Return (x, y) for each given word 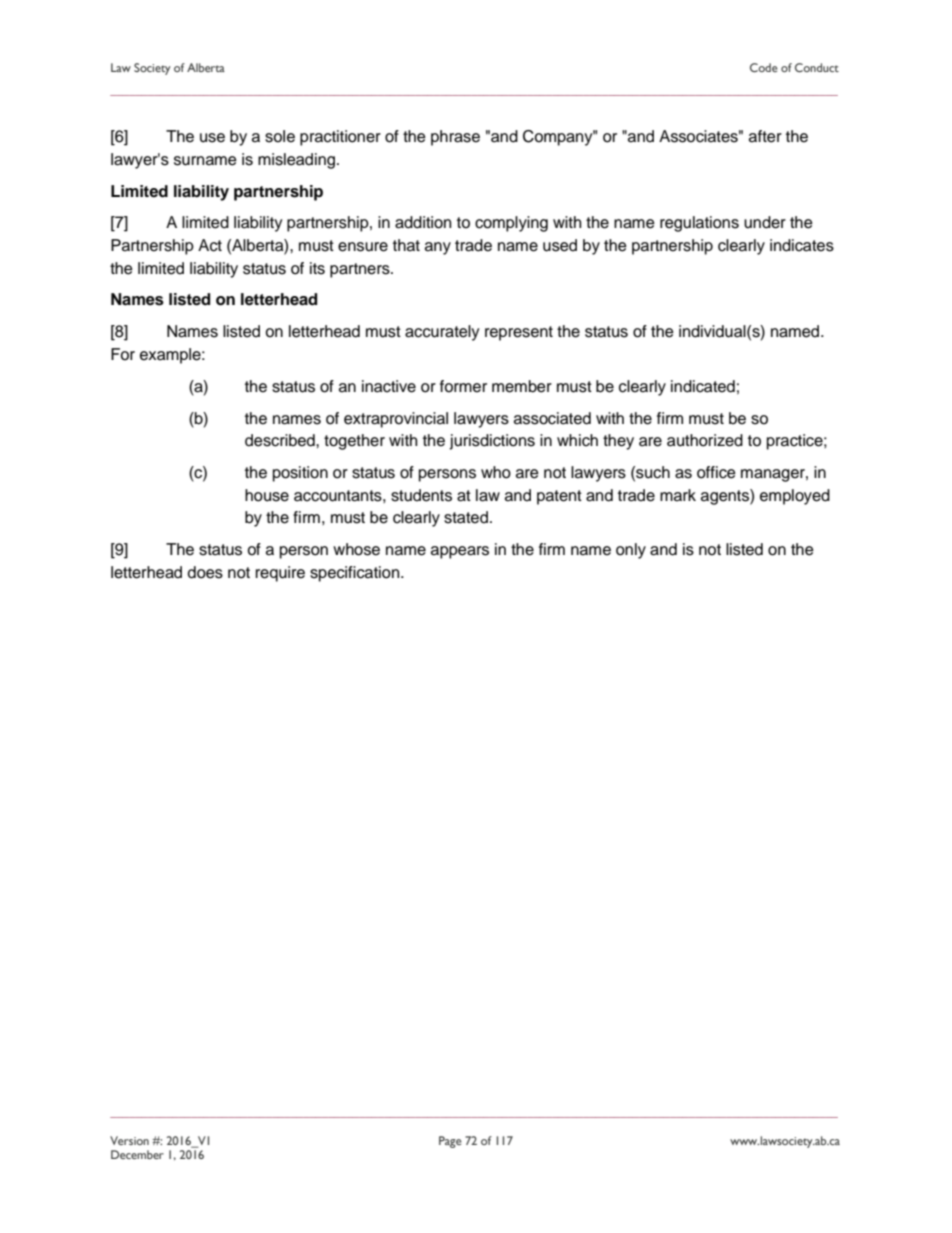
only (631, 551)
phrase (455, 138)
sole (280, 136)
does (205, 572)
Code (764, 67)
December (137, 1154)
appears (460, 552)
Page (450, 1142)
